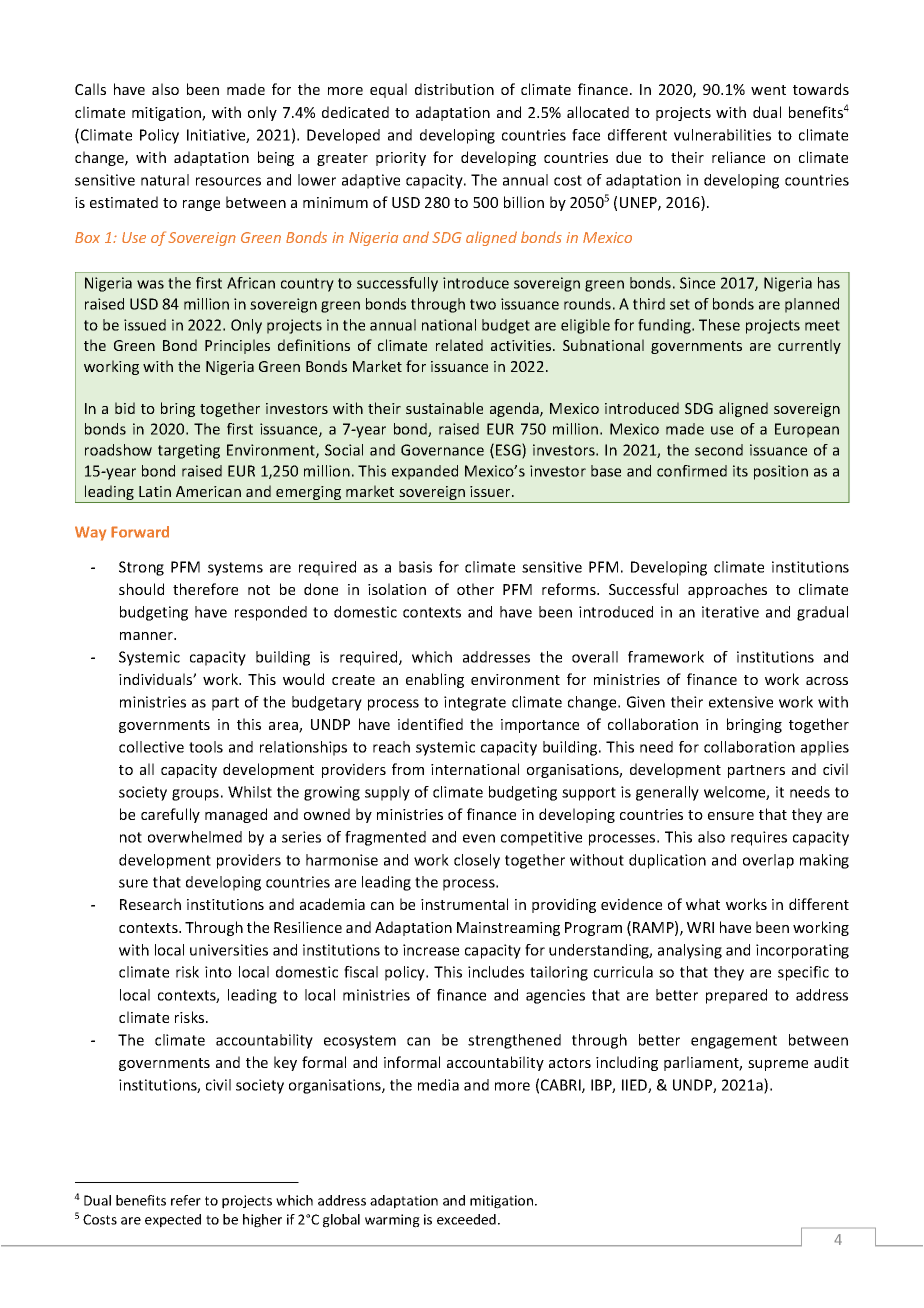 This document has height=1308, width=924. I want to click on vulnerabilities, so click(722, 135).
